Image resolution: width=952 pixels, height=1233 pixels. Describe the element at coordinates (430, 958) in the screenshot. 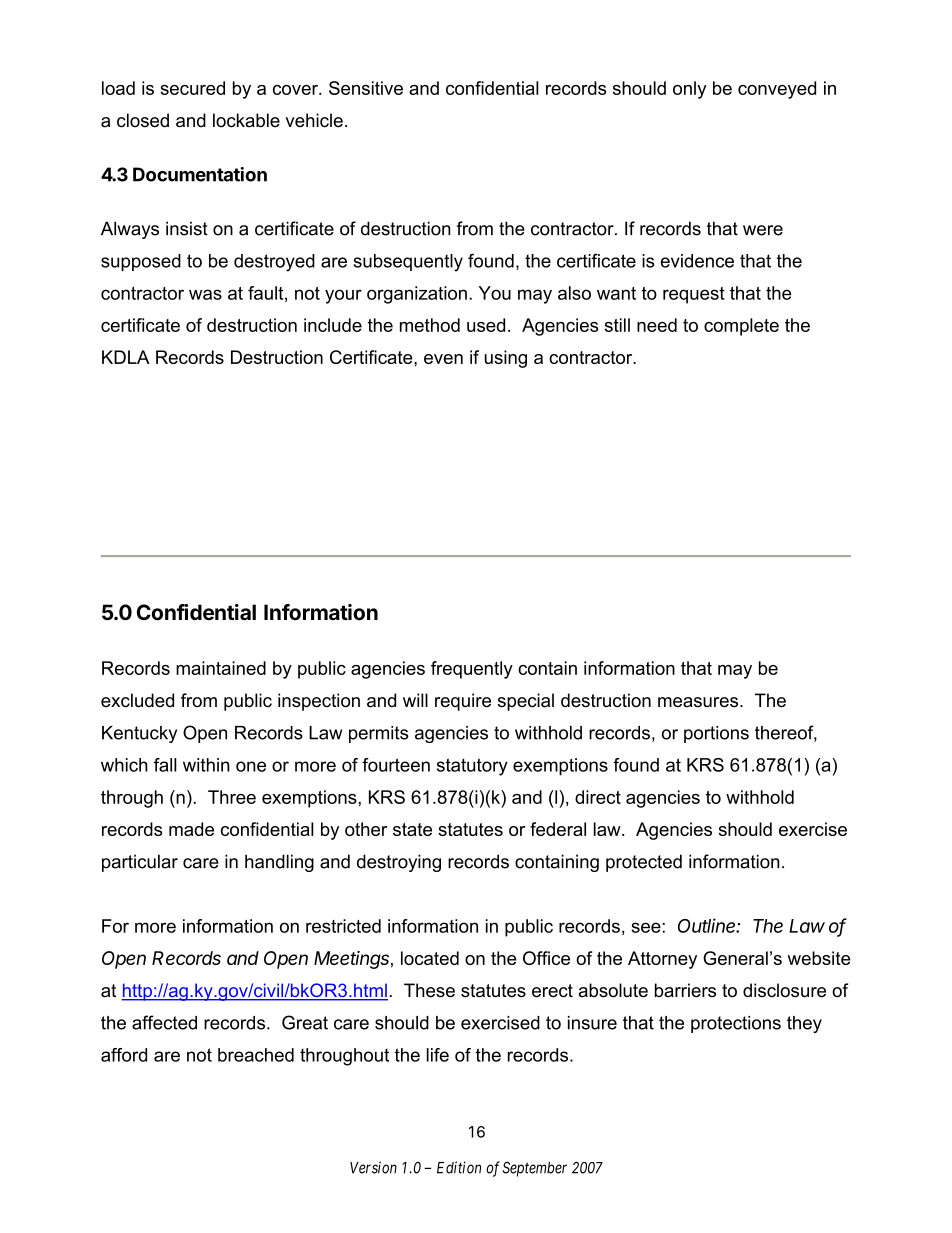

I see `located` at that location.
